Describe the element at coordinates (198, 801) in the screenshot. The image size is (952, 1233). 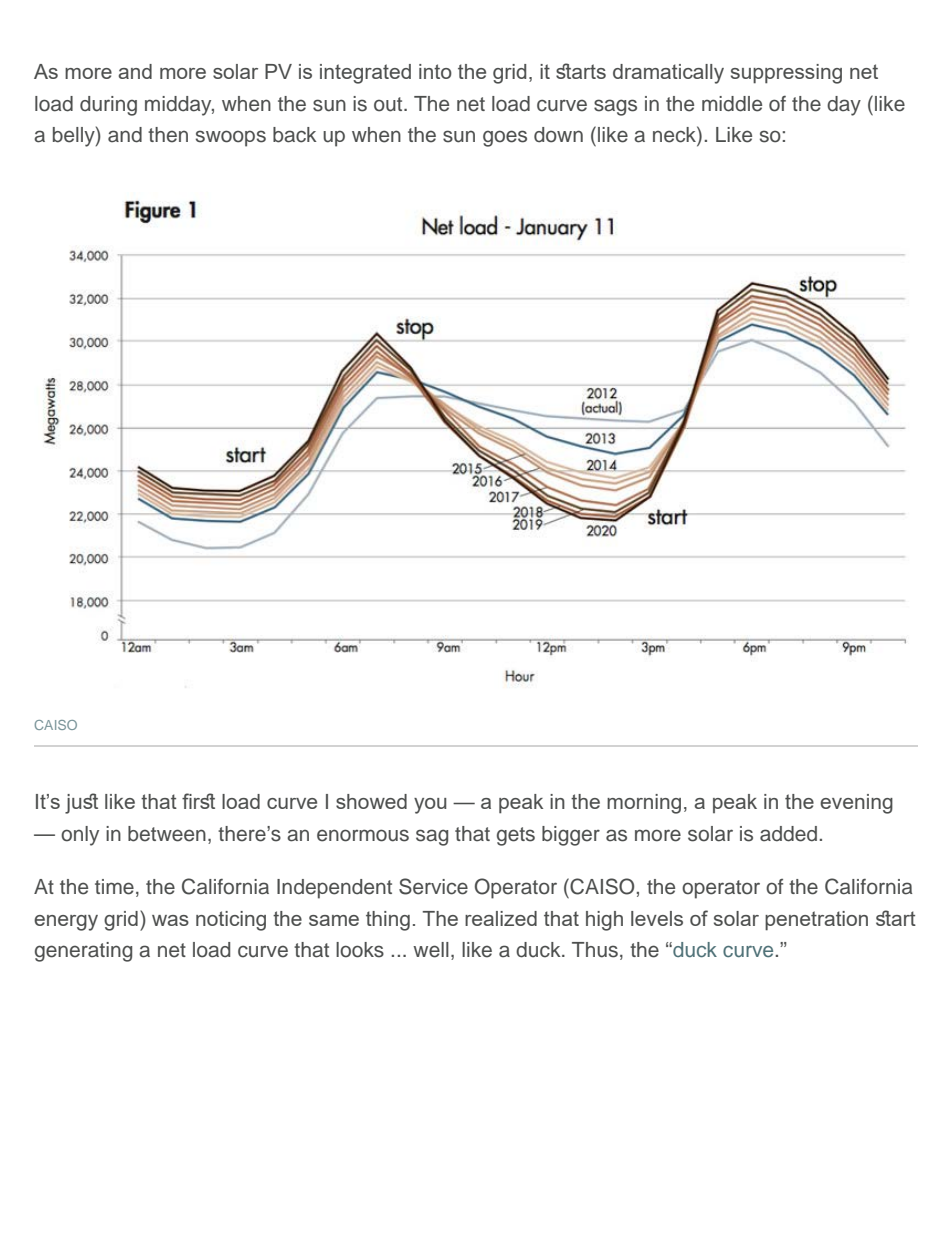
I see `frs` at that location.
